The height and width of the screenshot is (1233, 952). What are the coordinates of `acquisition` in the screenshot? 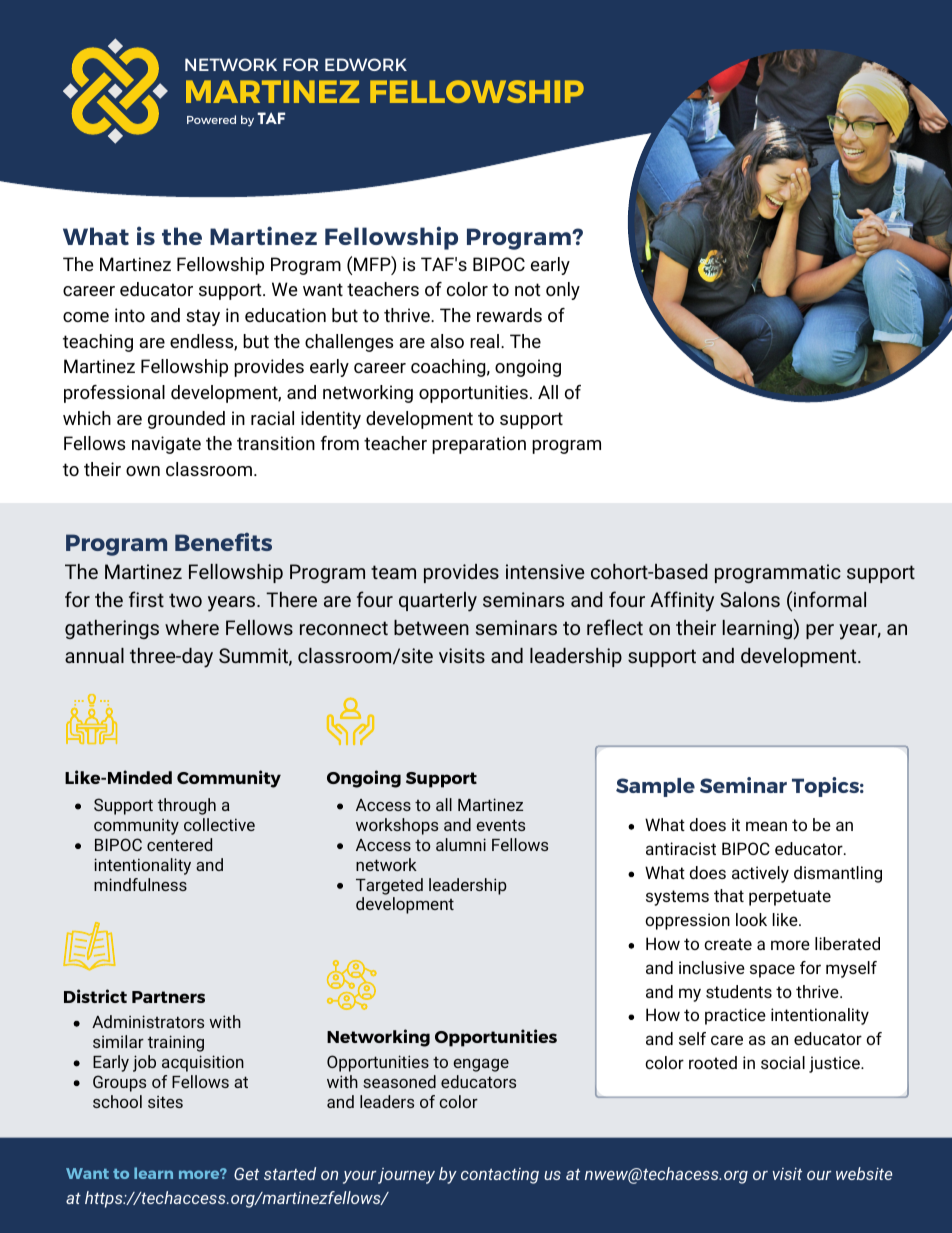 It's located at (203, 1063).
